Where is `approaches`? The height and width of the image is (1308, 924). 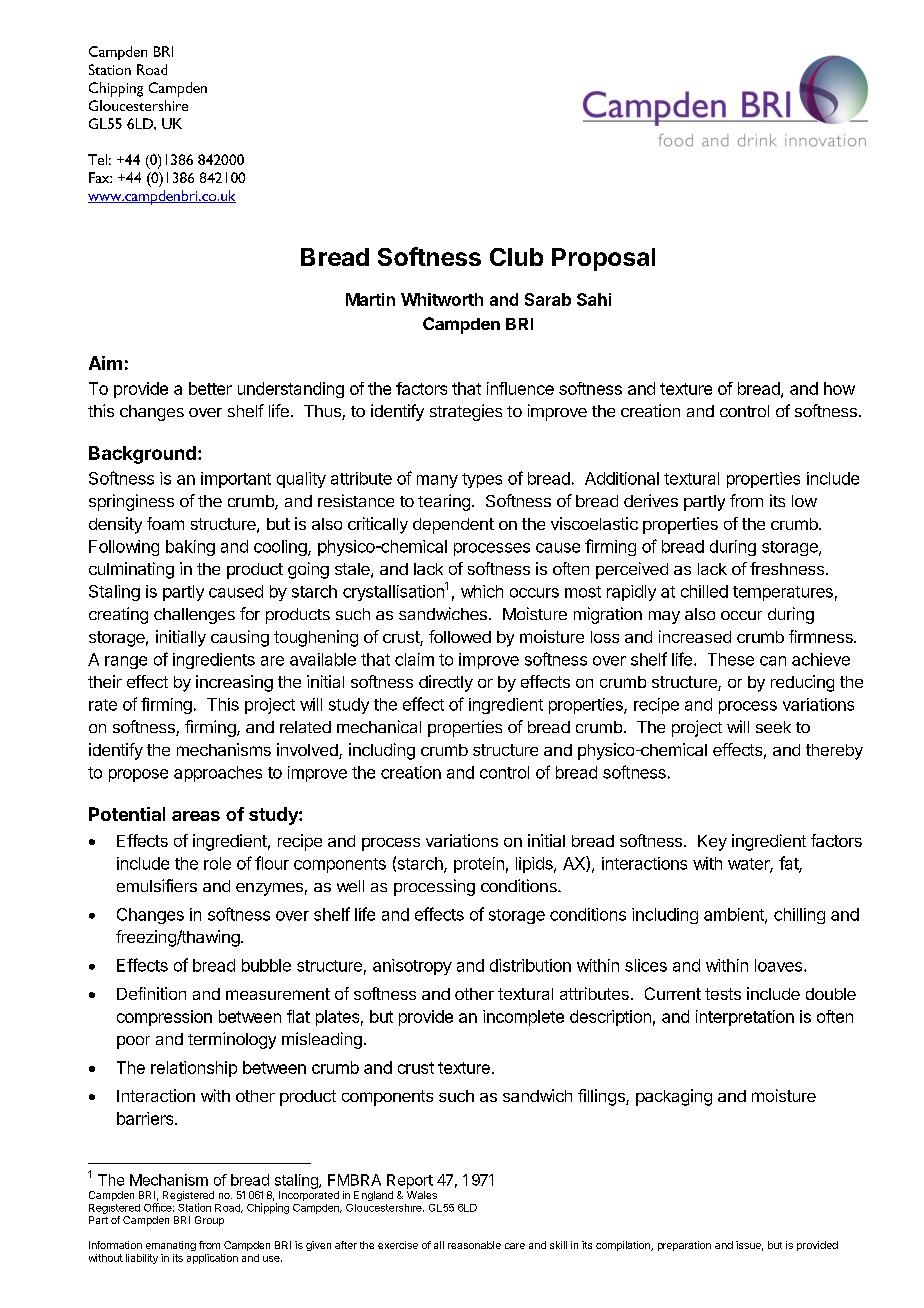 approaches is located at coordinates (218, 774).
